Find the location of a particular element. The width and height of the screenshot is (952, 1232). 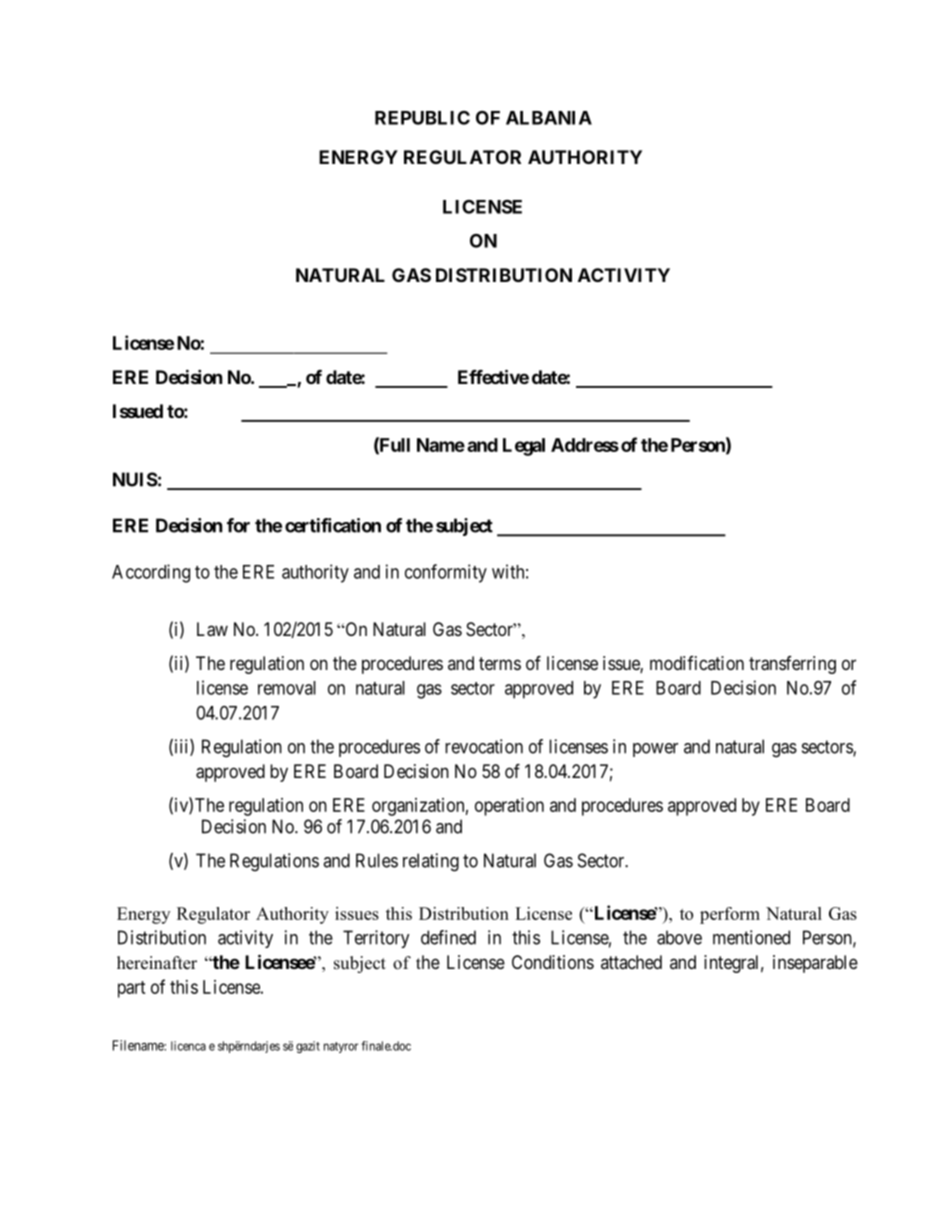

certification is located at coordinates (333, 525).
